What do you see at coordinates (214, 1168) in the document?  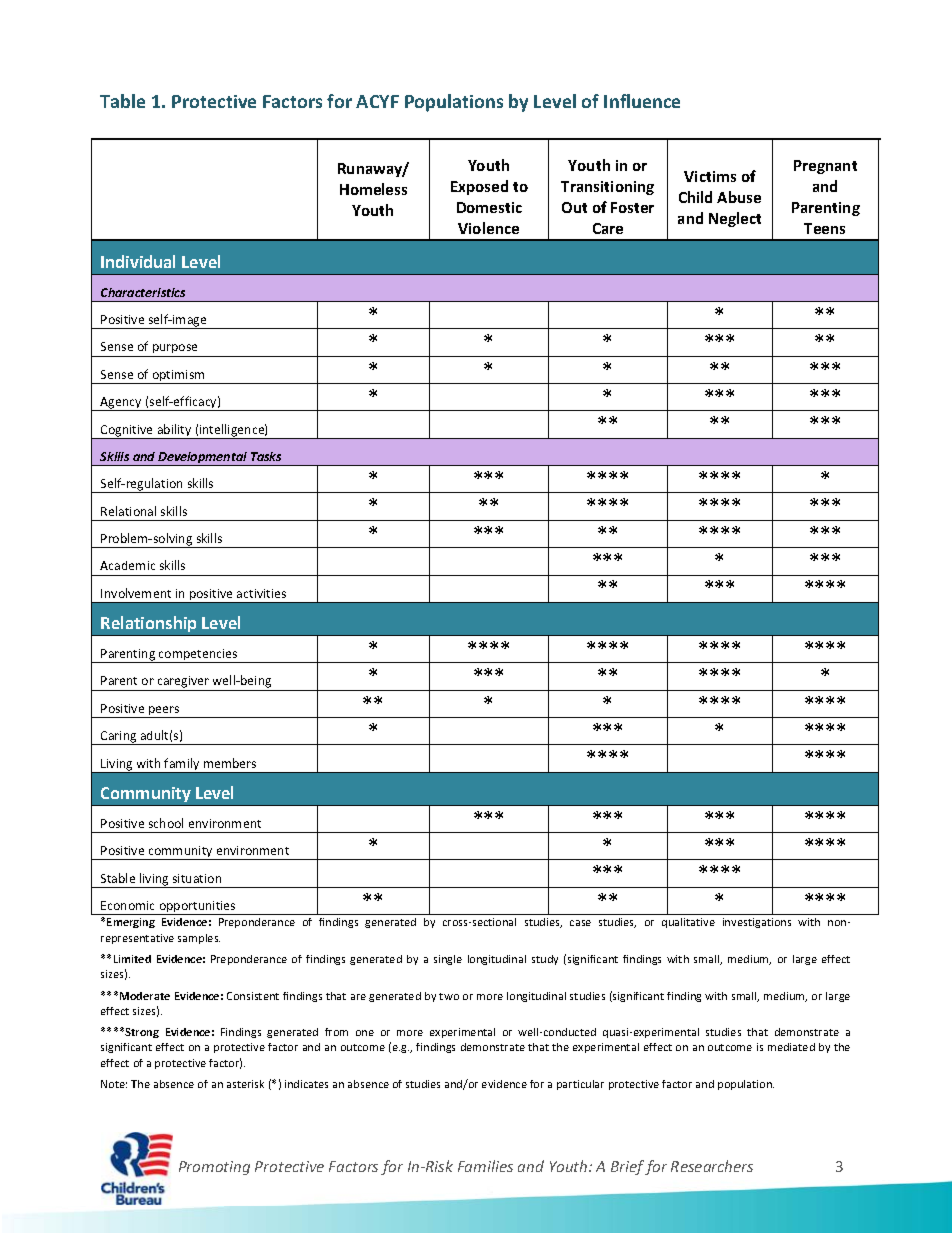 I see `Promoting` at bounding box center [214, 1168].
